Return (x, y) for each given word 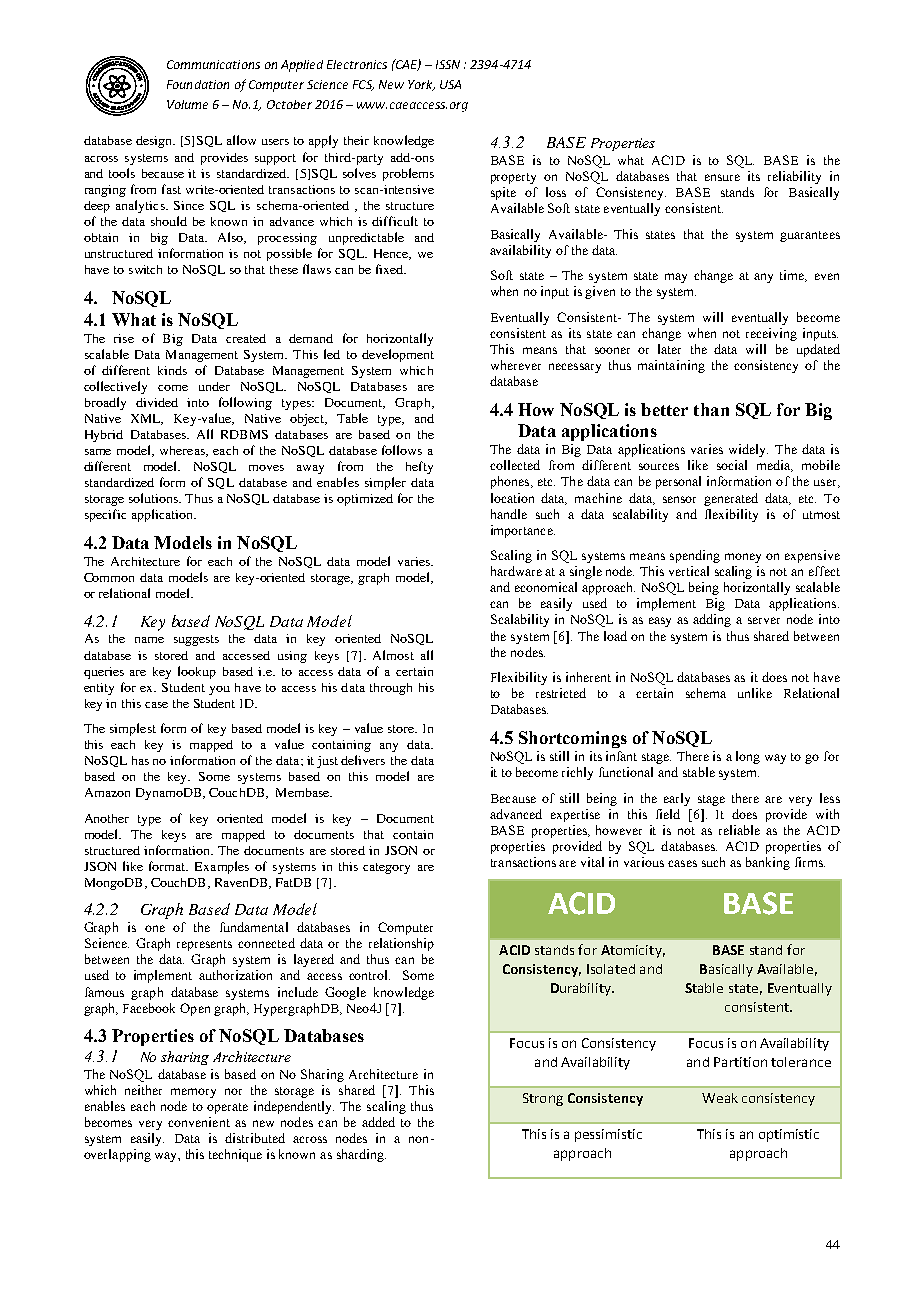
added (378, 1122)
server (764, 620)
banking (768, 863)
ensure (722, 177)
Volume (187, 104)
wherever (516, 365)
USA (450, 84)
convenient (199, 1122)
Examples (222, 867)
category (386, 868)
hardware (516, 571)
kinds (172, 370)
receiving (771, 334)
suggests (196, 640)
